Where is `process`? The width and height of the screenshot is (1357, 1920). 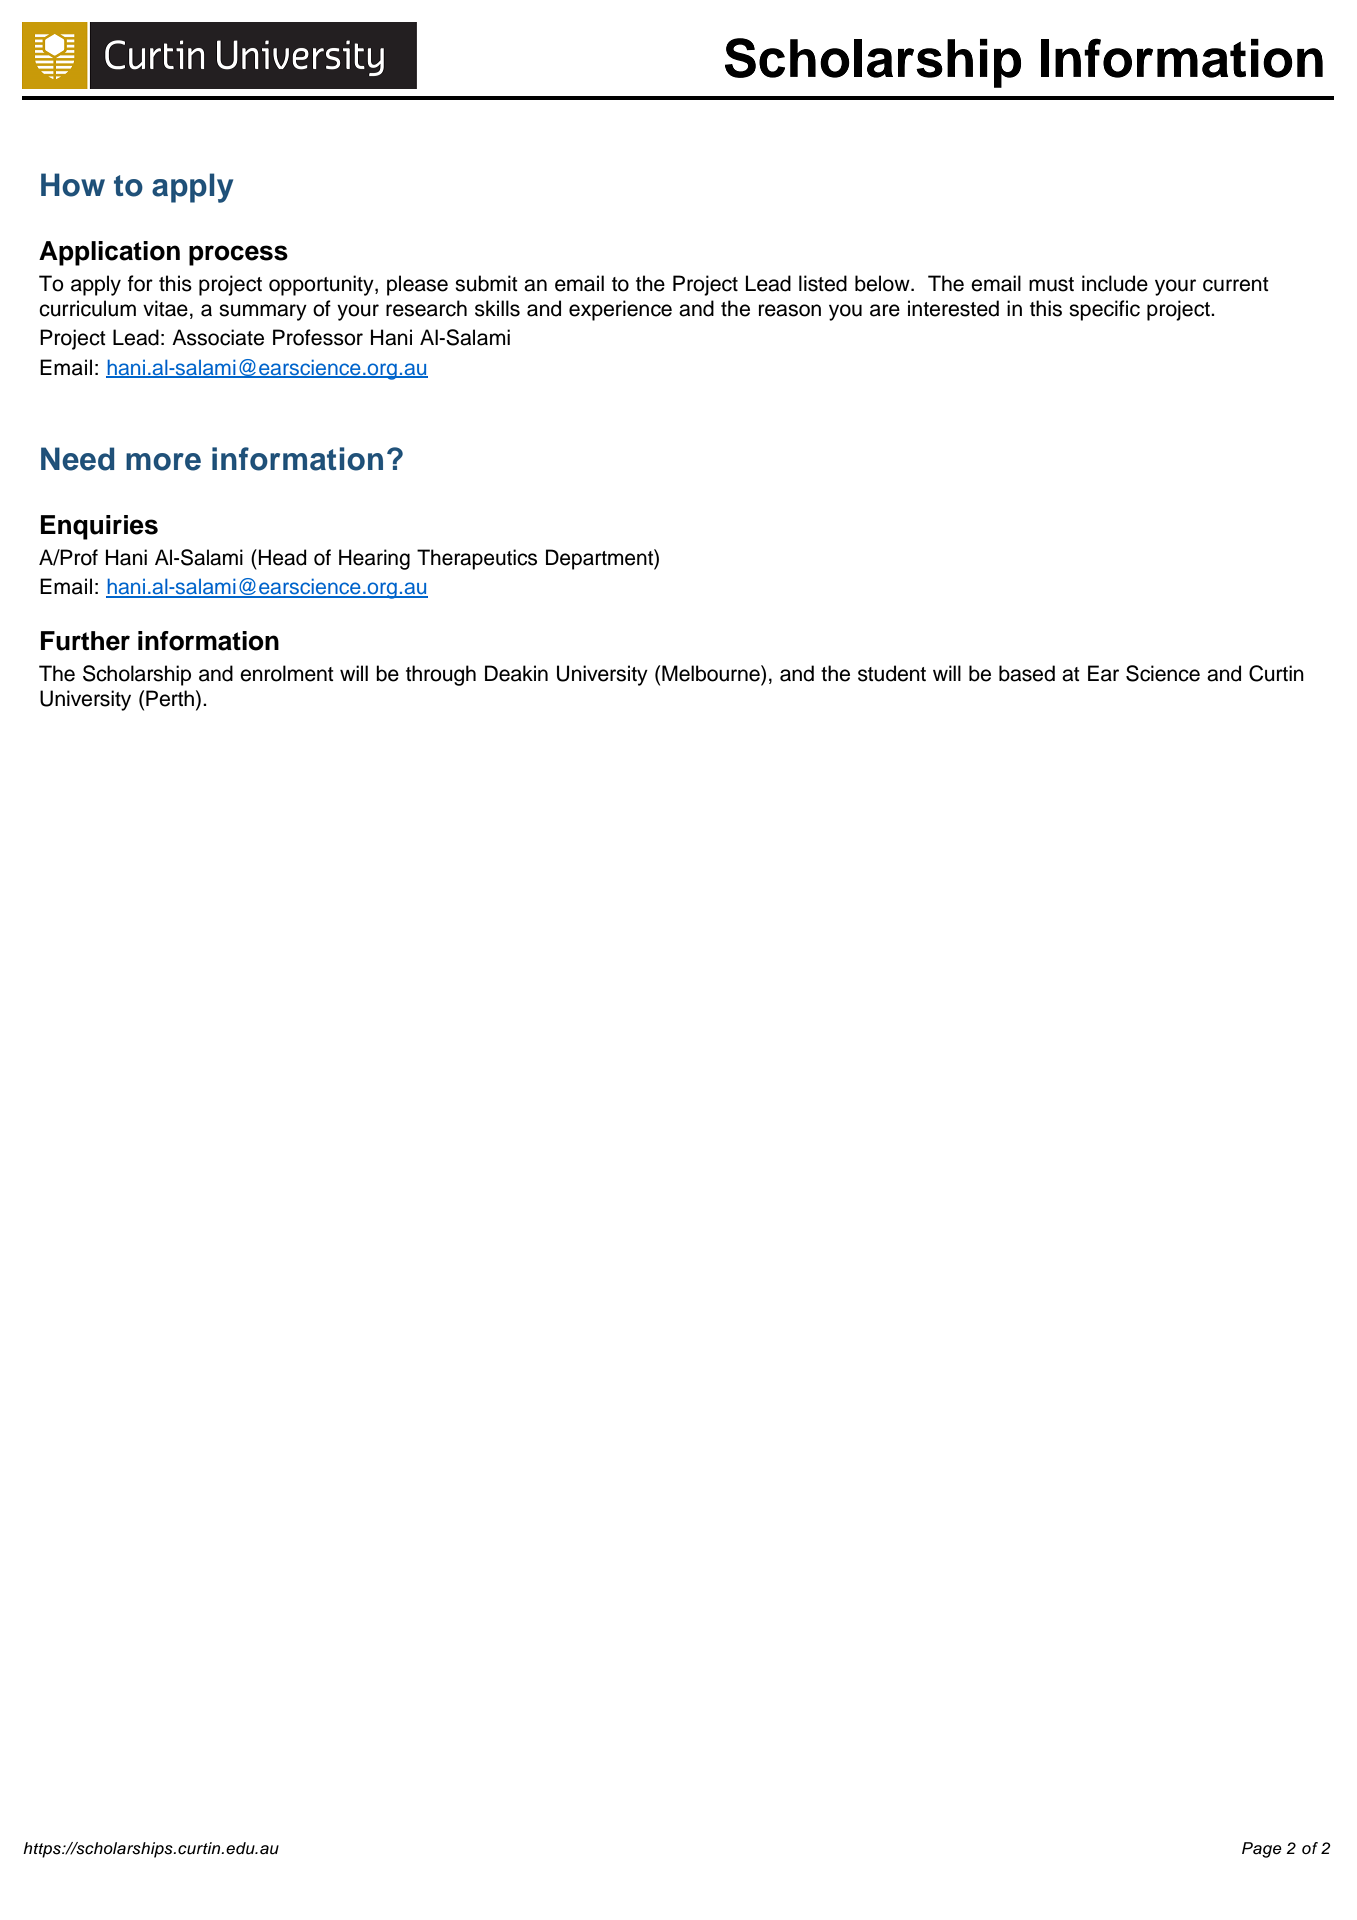
process is located at coordinates (238, 255).
